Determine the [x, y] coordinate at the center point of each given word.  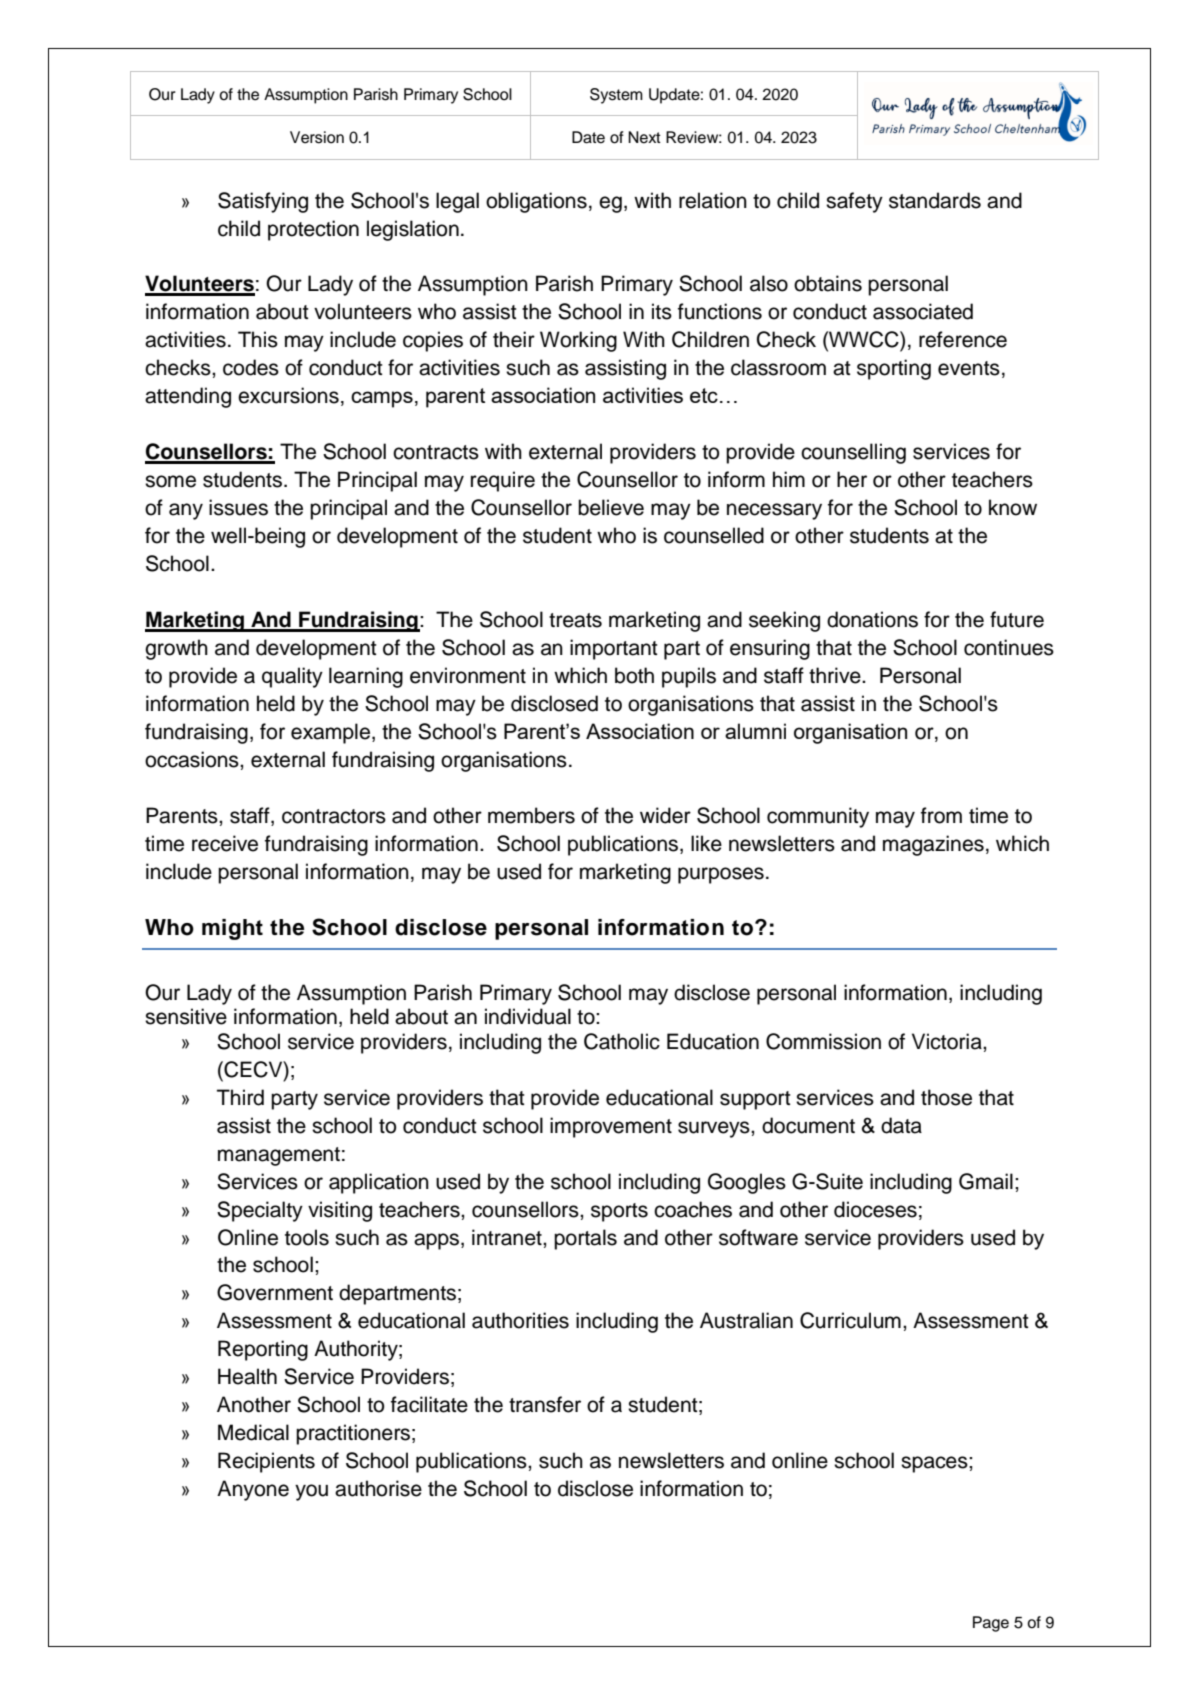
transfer [545, 1404]
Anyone [253, 1490]
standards [935, 200]
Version [317, 137]
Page [991, 1624]
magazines [933, 845]
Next [644, 137]
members [531, 815]
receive [225, 843]
